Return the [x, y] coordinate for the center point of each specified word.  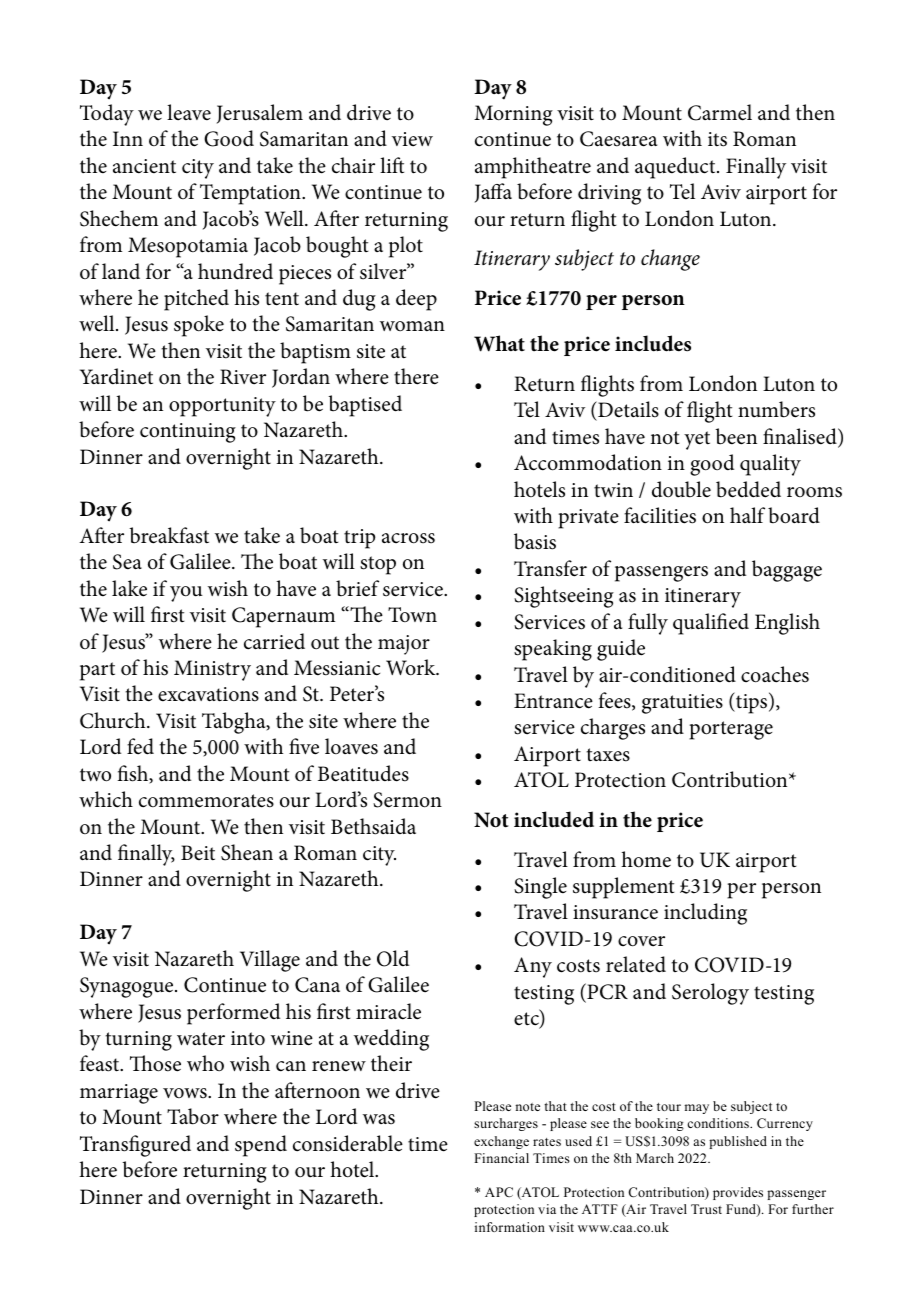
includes [653, 343]
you [186, 594]
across [408, 538]
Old [393, 958]
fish [134, 774]
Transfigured [135, 1146]
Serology [710, 994]
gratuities [682, 704]
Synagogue [128, 987]
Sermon [407, 800]
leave [189, 112]
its [717, 139]
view [412, 139]
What [499, 343]
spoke [199, 326]
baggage [787, 571]
